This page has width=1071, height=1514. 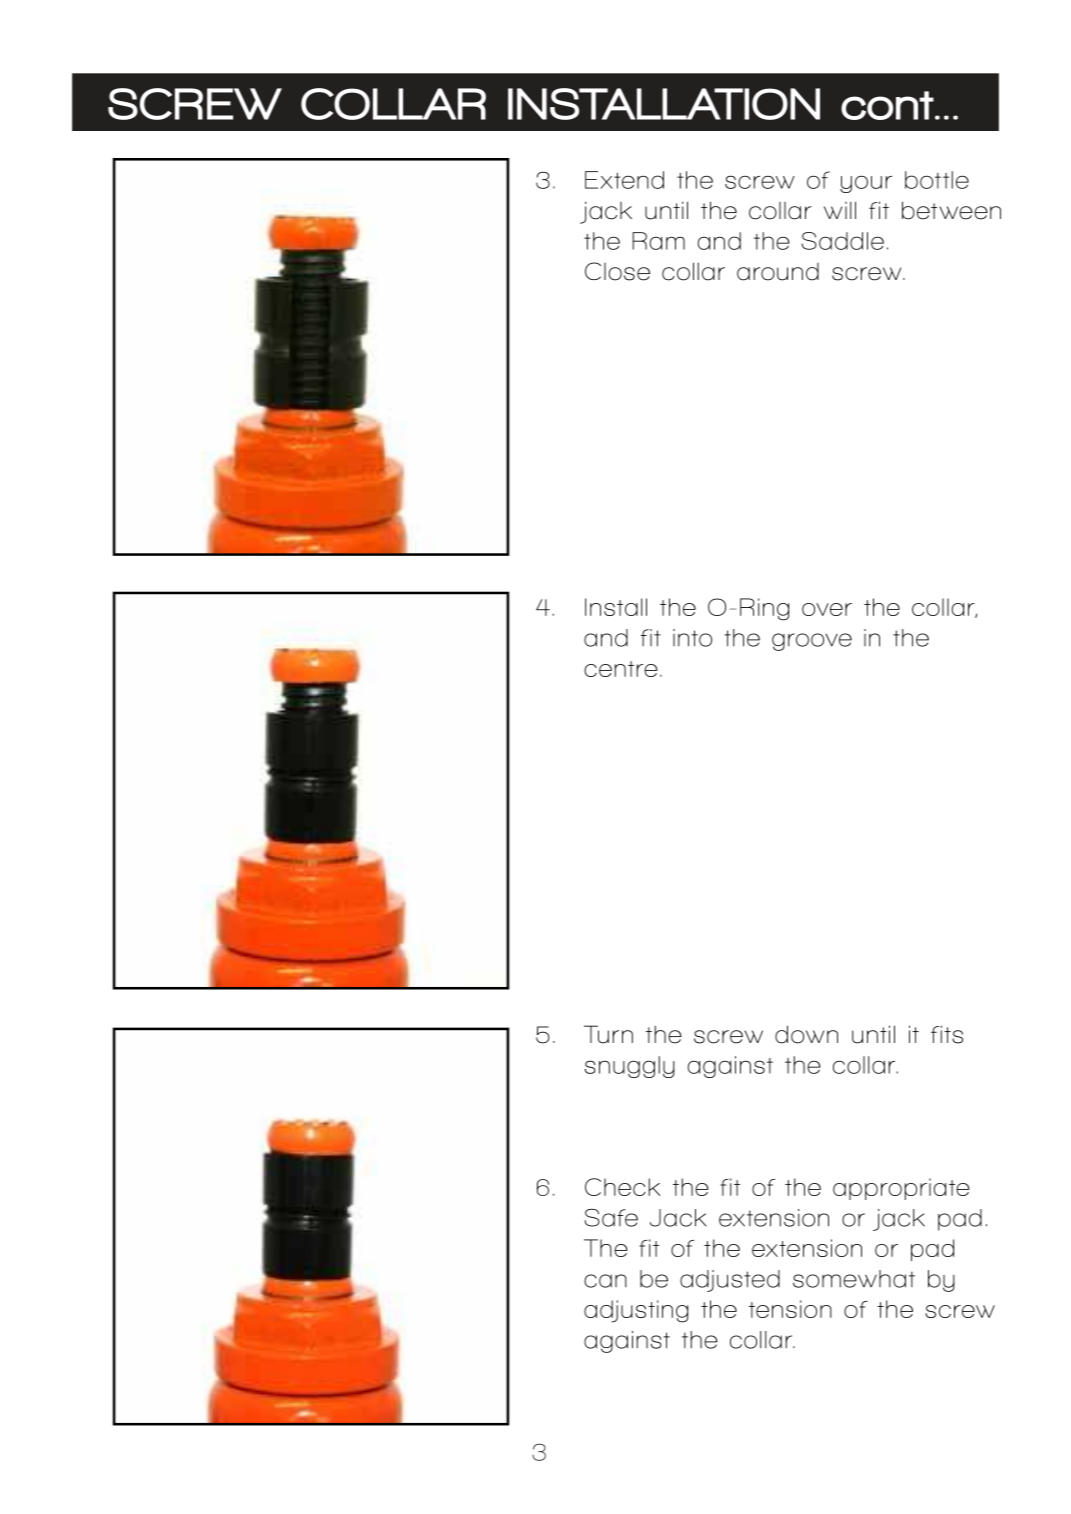 What do you see at coordinates (812, 642) in the page?
I see `groove` at bounding box center [812, 642].
